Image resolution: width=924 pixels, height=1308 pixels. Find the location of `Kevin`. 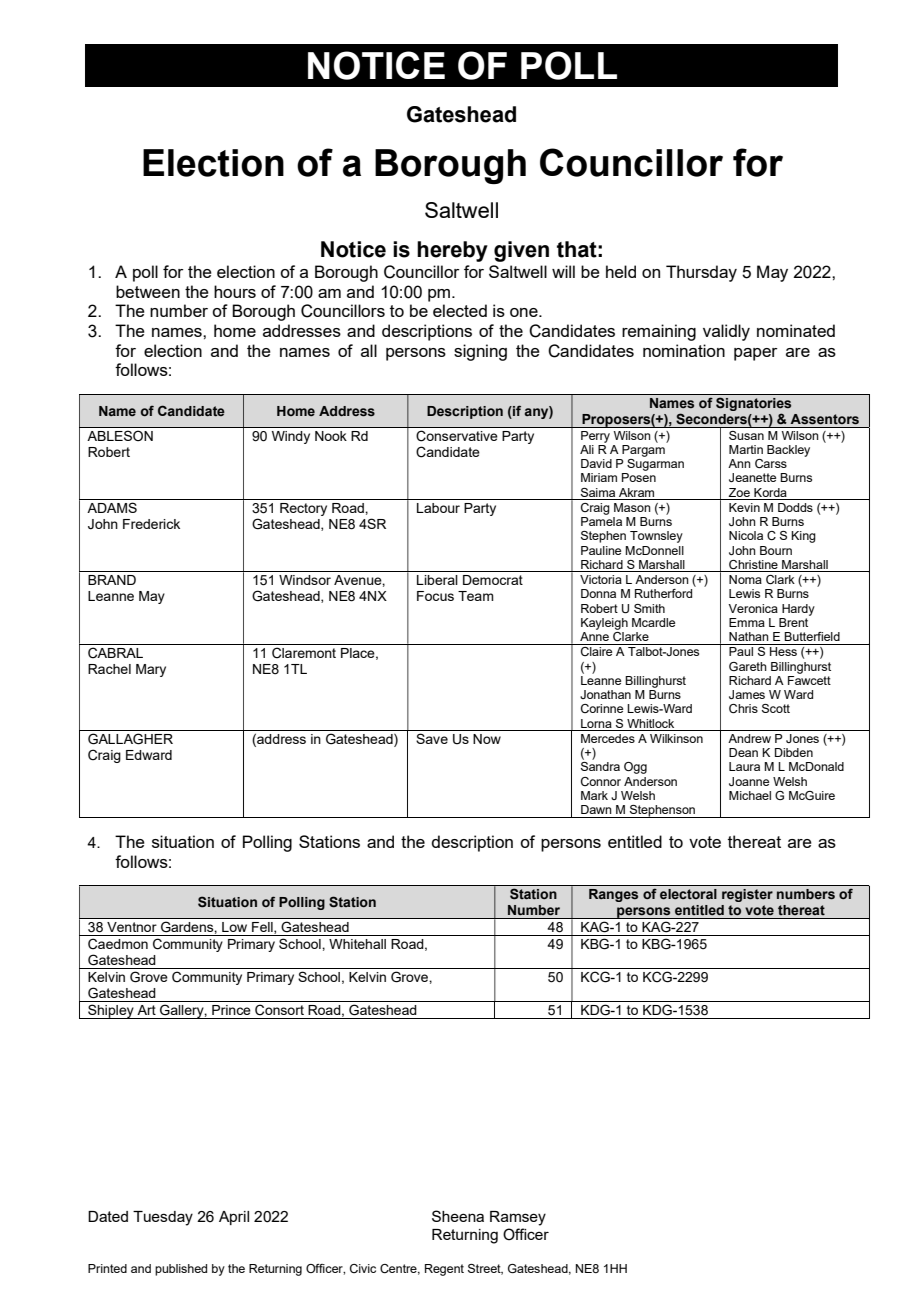

Kevin is located at coordinates (744, 507).
